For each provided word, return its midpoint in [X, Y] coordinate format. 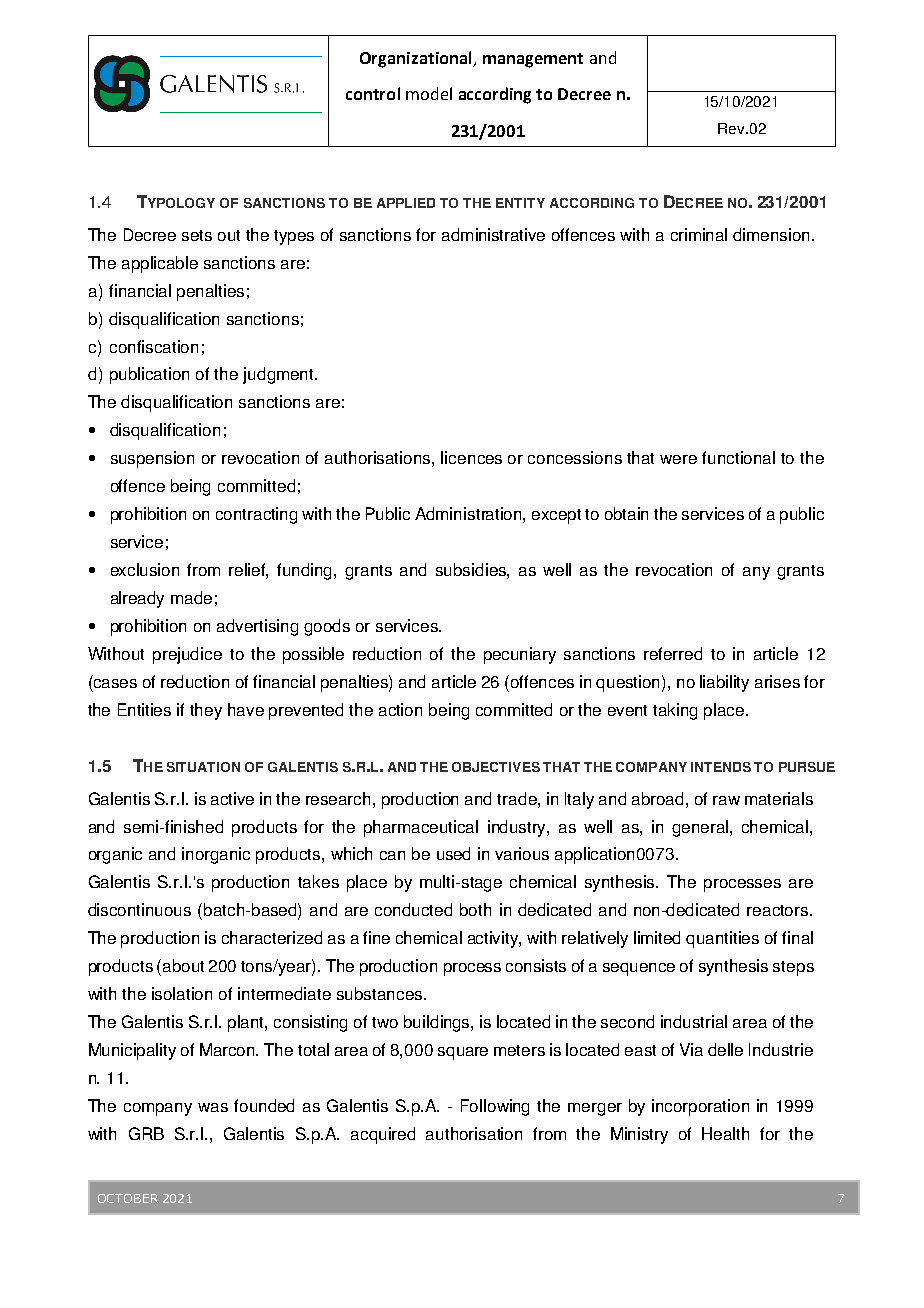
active [232, 798]
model [429, 93]
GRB [146, 1133]
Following [495, 1107]
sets [197, 235]
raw [726, 800]
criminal [699, 234]
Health [725, 1133]
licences [471, 457]
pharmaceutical [421, 828]
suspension [152, 459]
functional [738, 457]
